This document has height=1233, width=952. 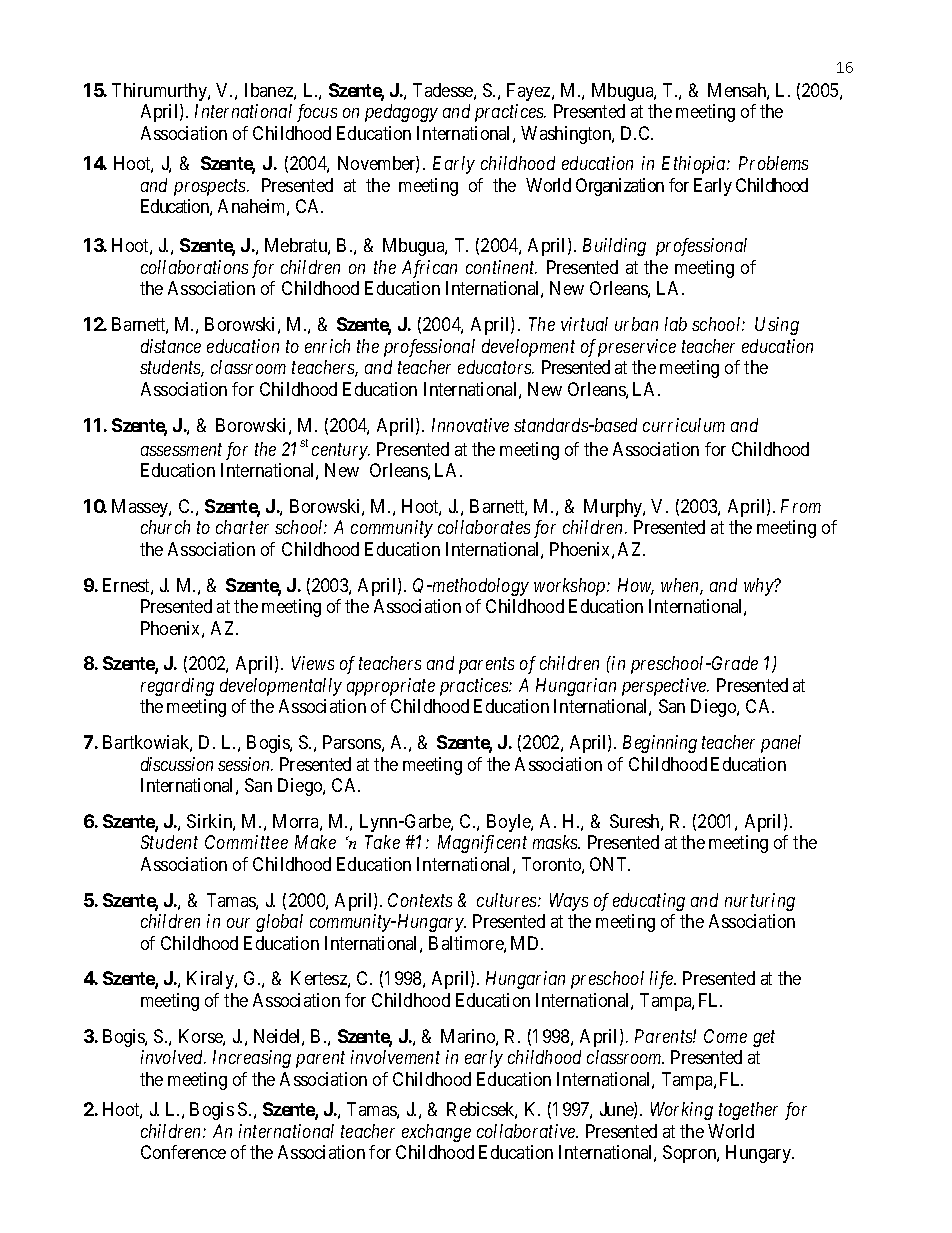 I want to click on Conference, so click(x=183, y=1152).
